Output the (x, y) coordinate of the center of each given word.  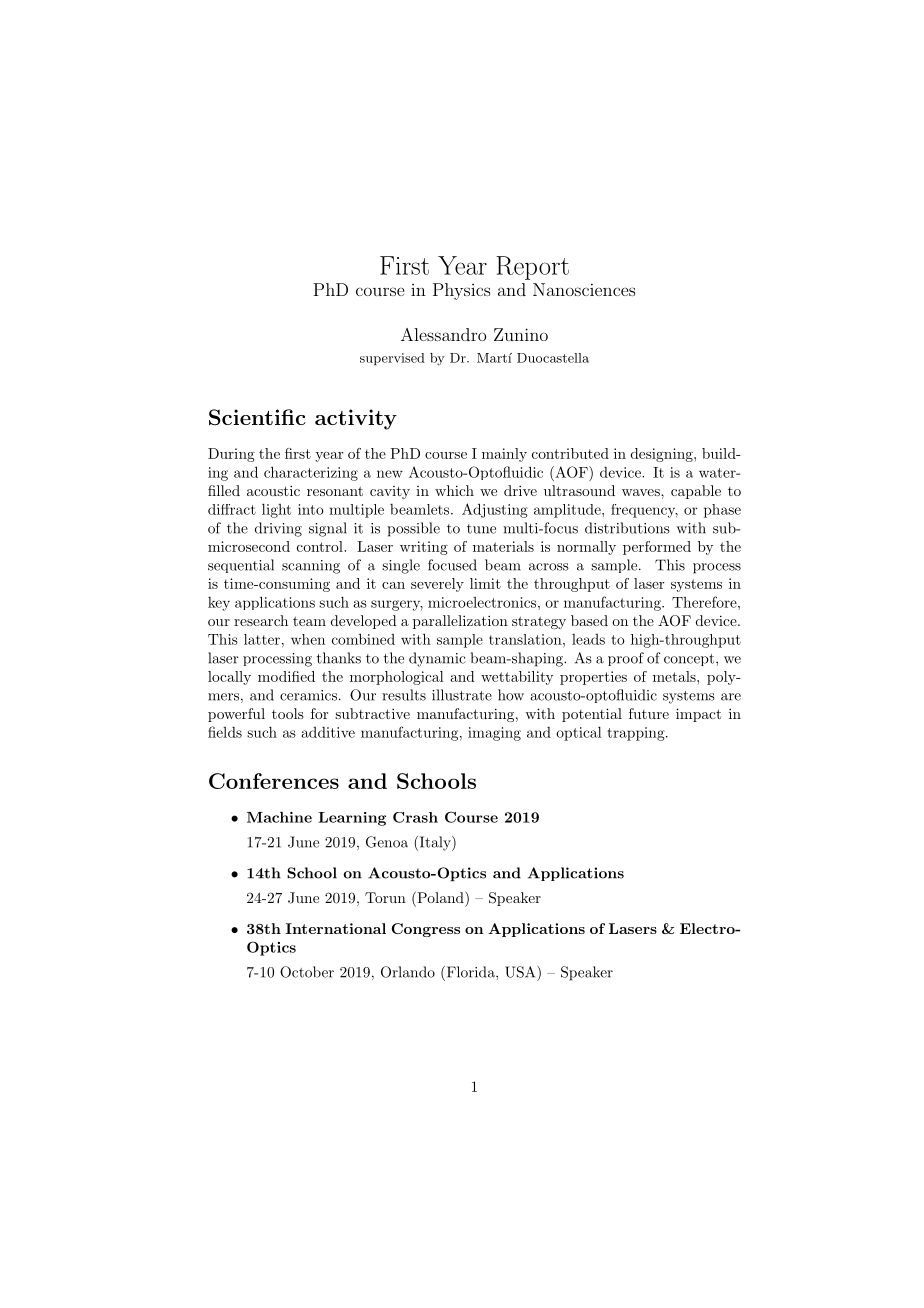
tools (288, 713)
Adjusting (495, 510)
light (276, 511)
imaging (494, 734)
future (649, 713)
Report (532, 268)
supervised (392, 359)
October (307, 972)
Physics (462, 291)
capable (696, 492)
